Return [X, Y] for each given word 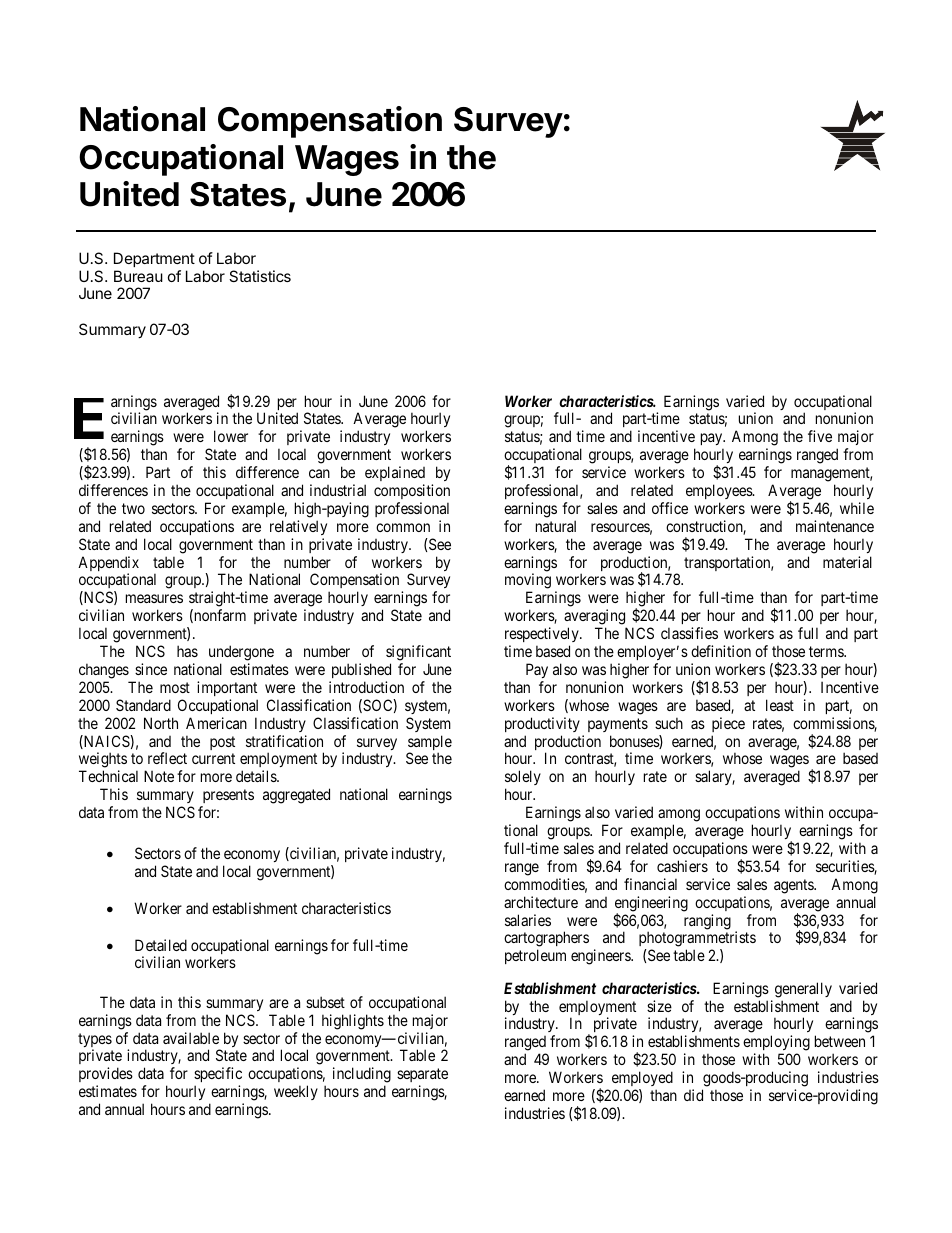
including [362, 1076]
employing [776, 1044]
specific [218, 1076]
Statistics [260, 276]
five [820, 436]
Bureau [138, 276]
